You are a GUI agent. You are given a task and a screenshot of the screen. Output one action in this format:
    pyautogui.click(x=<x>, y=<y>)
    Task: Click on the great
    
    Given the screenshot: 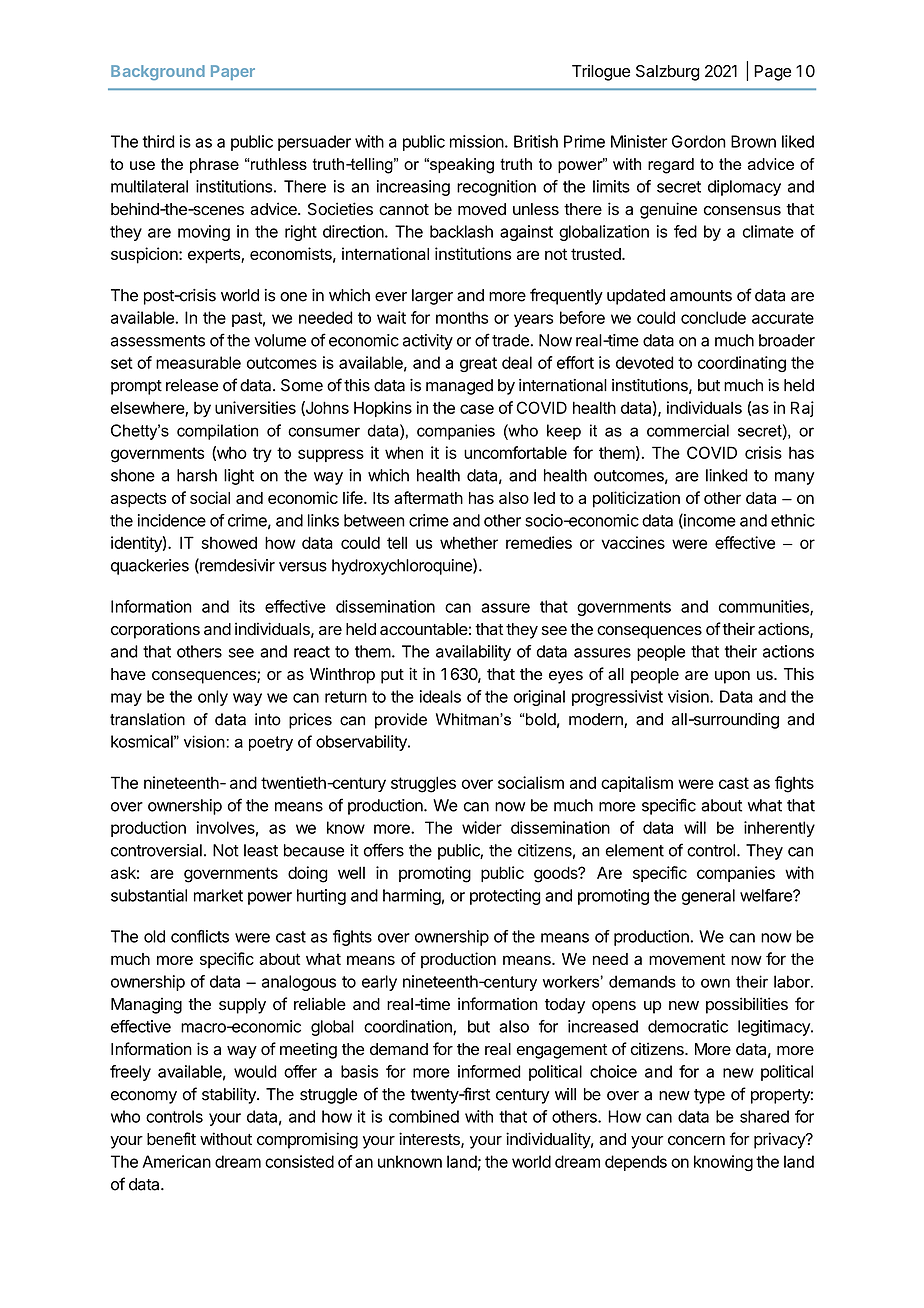 What is the action you would take?
    pyautogui.click(x=478, y=364)
